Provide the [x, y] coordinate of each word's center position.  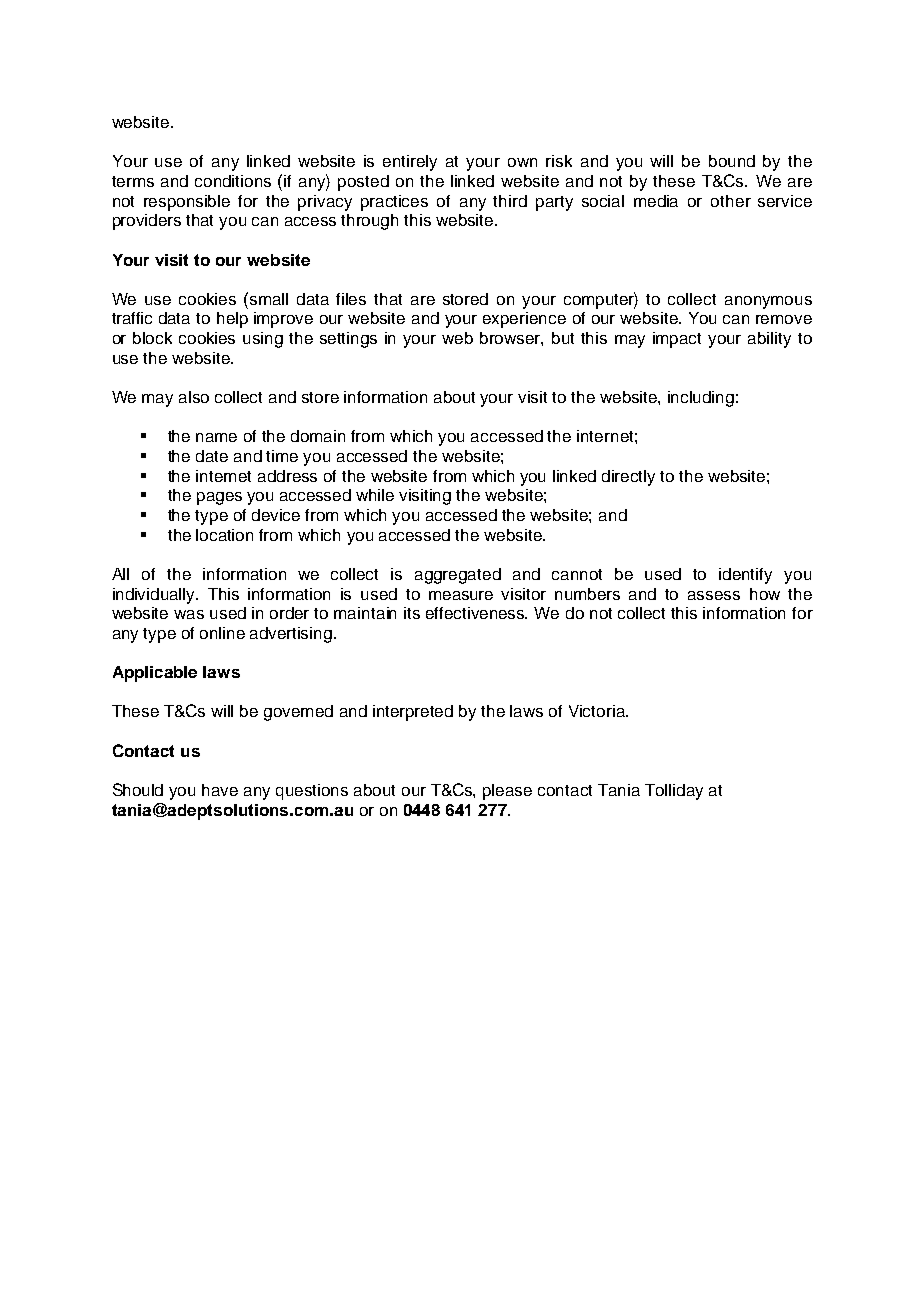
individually [155, 596]
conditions [233, 181]
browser [511, 339]
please [507, 792]
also [194, 397]
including [701, 399]
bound [732, 161]
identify [745, 576]
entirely [410, 163]
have [220, 790]
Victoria [598, 711]
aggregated [458, 576]
